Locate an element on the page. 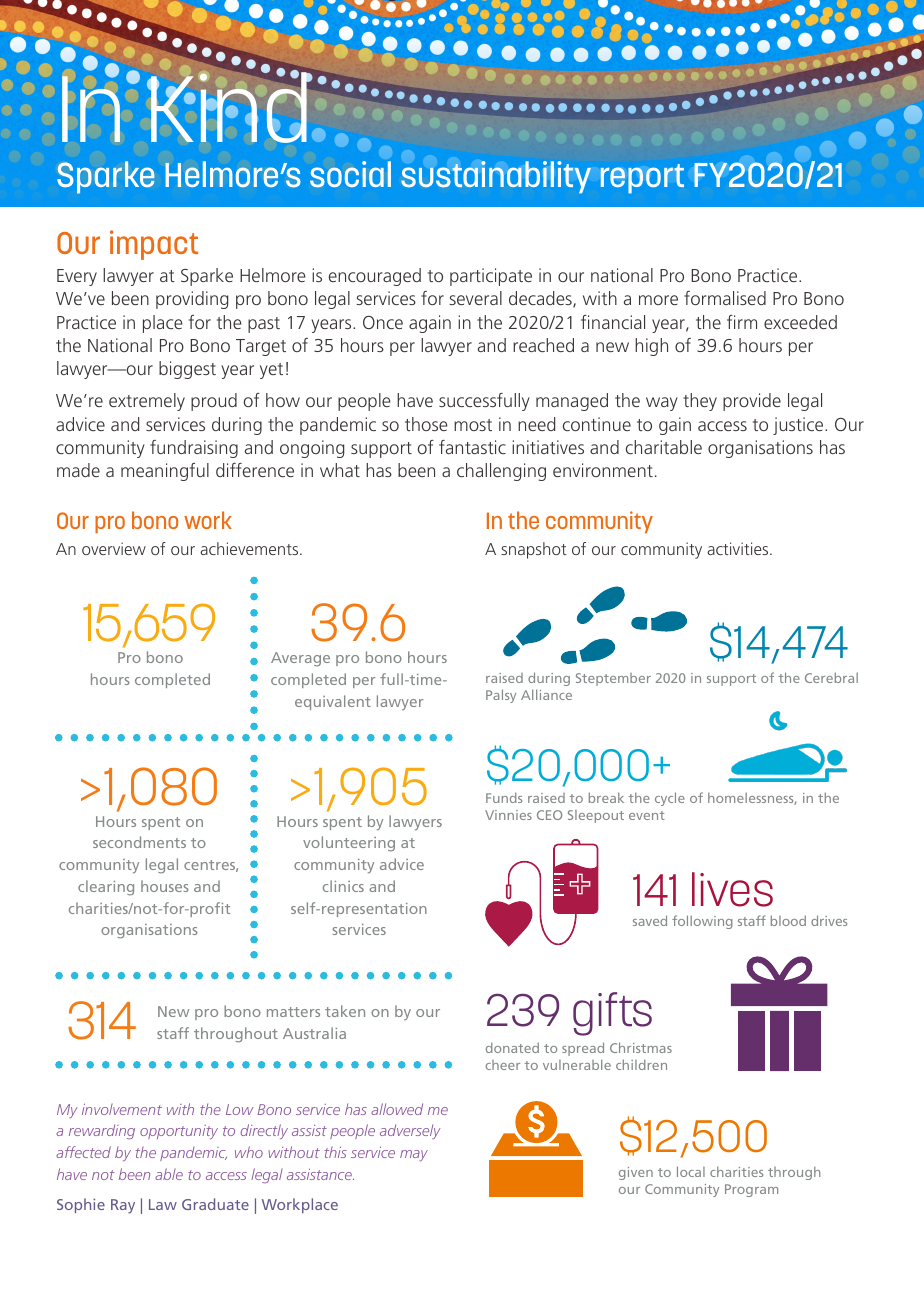 The height and width of the page is (1308, 924). sustainability is located at coordinates (496, 177).
